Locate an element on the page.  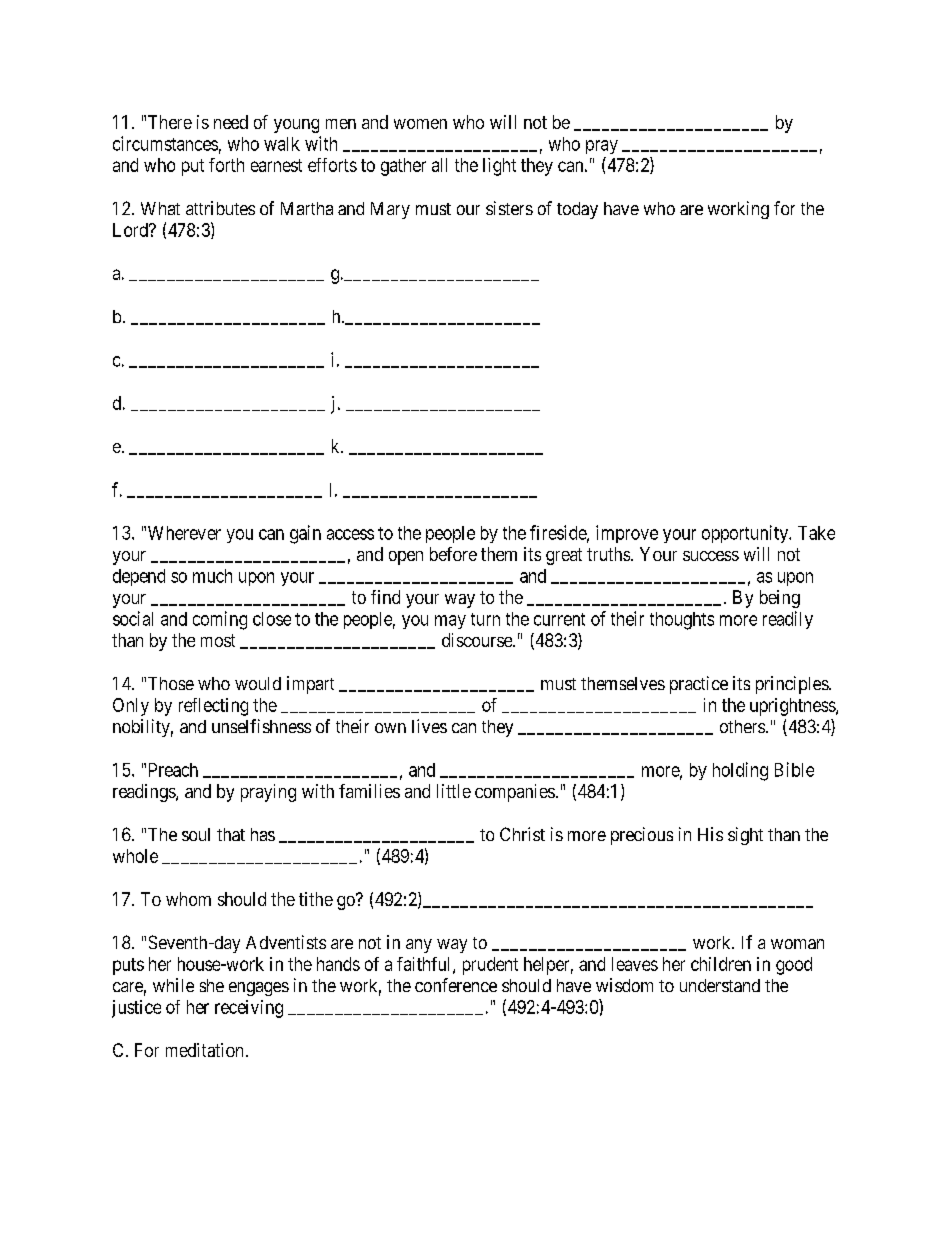
opportunity is located at coordinates (746, 534).
